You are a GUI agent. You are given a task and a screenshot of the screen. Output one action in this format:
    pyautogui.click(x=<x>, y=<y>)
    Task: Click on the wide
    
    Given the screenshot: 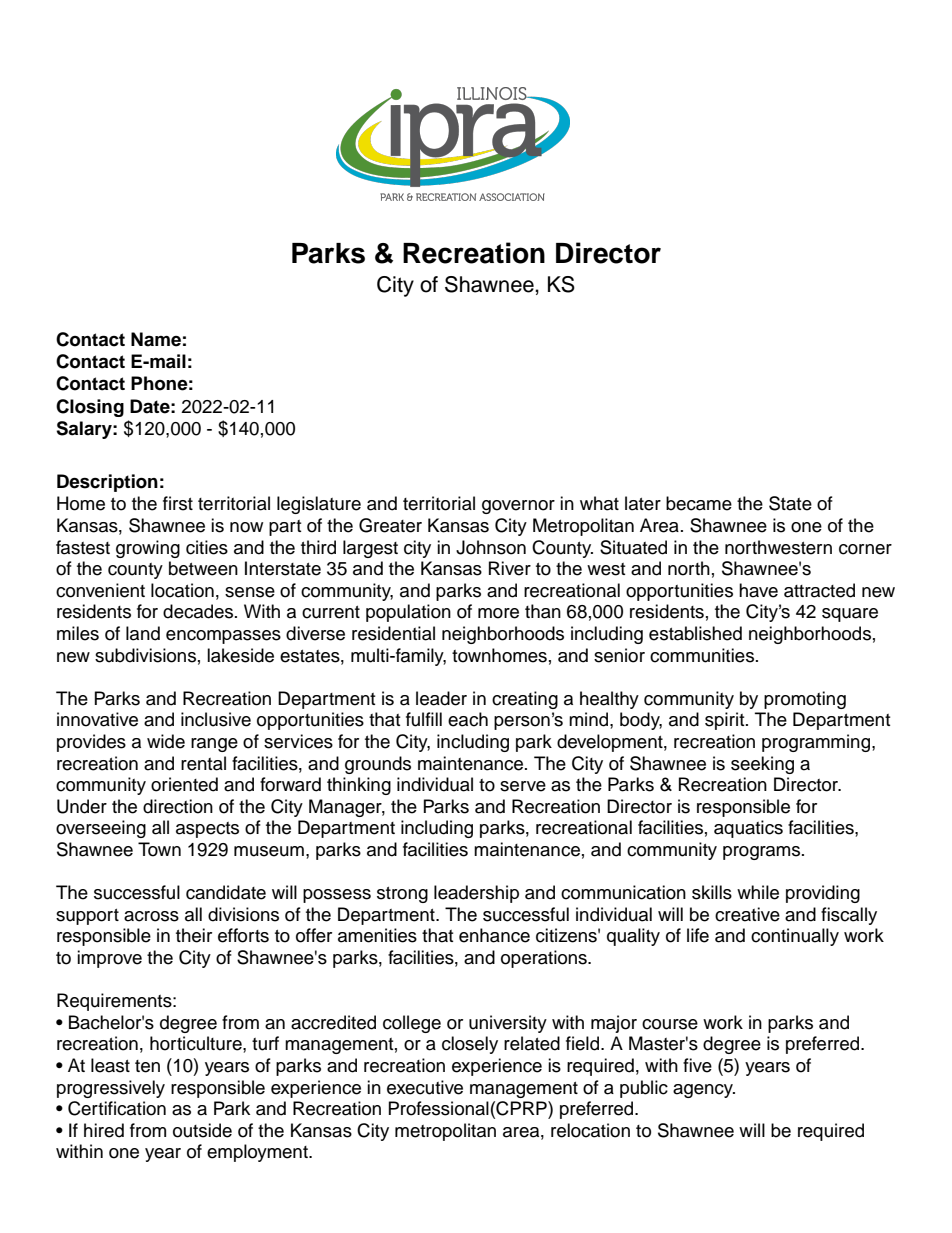 What is the action you would take?
    pyautogui.click(x=166, y=741)
